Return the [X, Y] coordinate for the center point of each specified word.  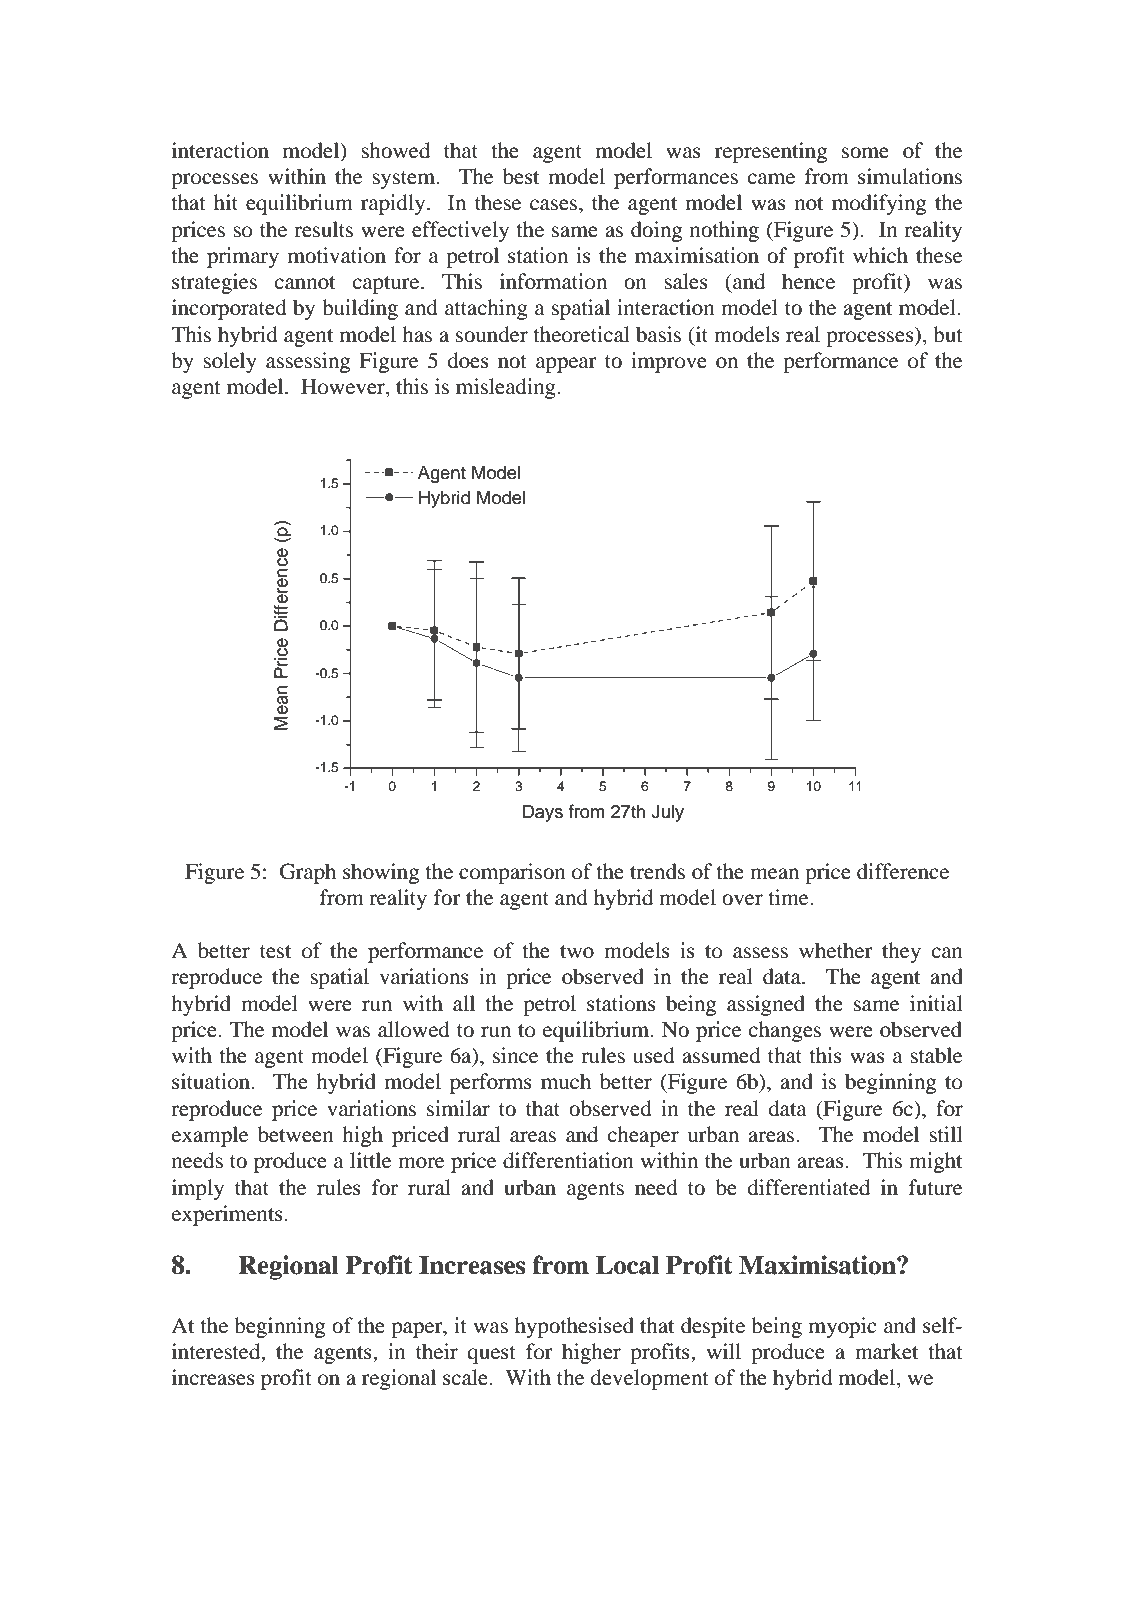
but [948, 334]
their [437, 1351]
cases [555, 205]
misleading [507, 388]
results [323, 229]
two [577, 952]
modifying [879, 204]
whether [836, 950]
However [344, 388]
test [275, 952]
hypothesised [574, 1327]
